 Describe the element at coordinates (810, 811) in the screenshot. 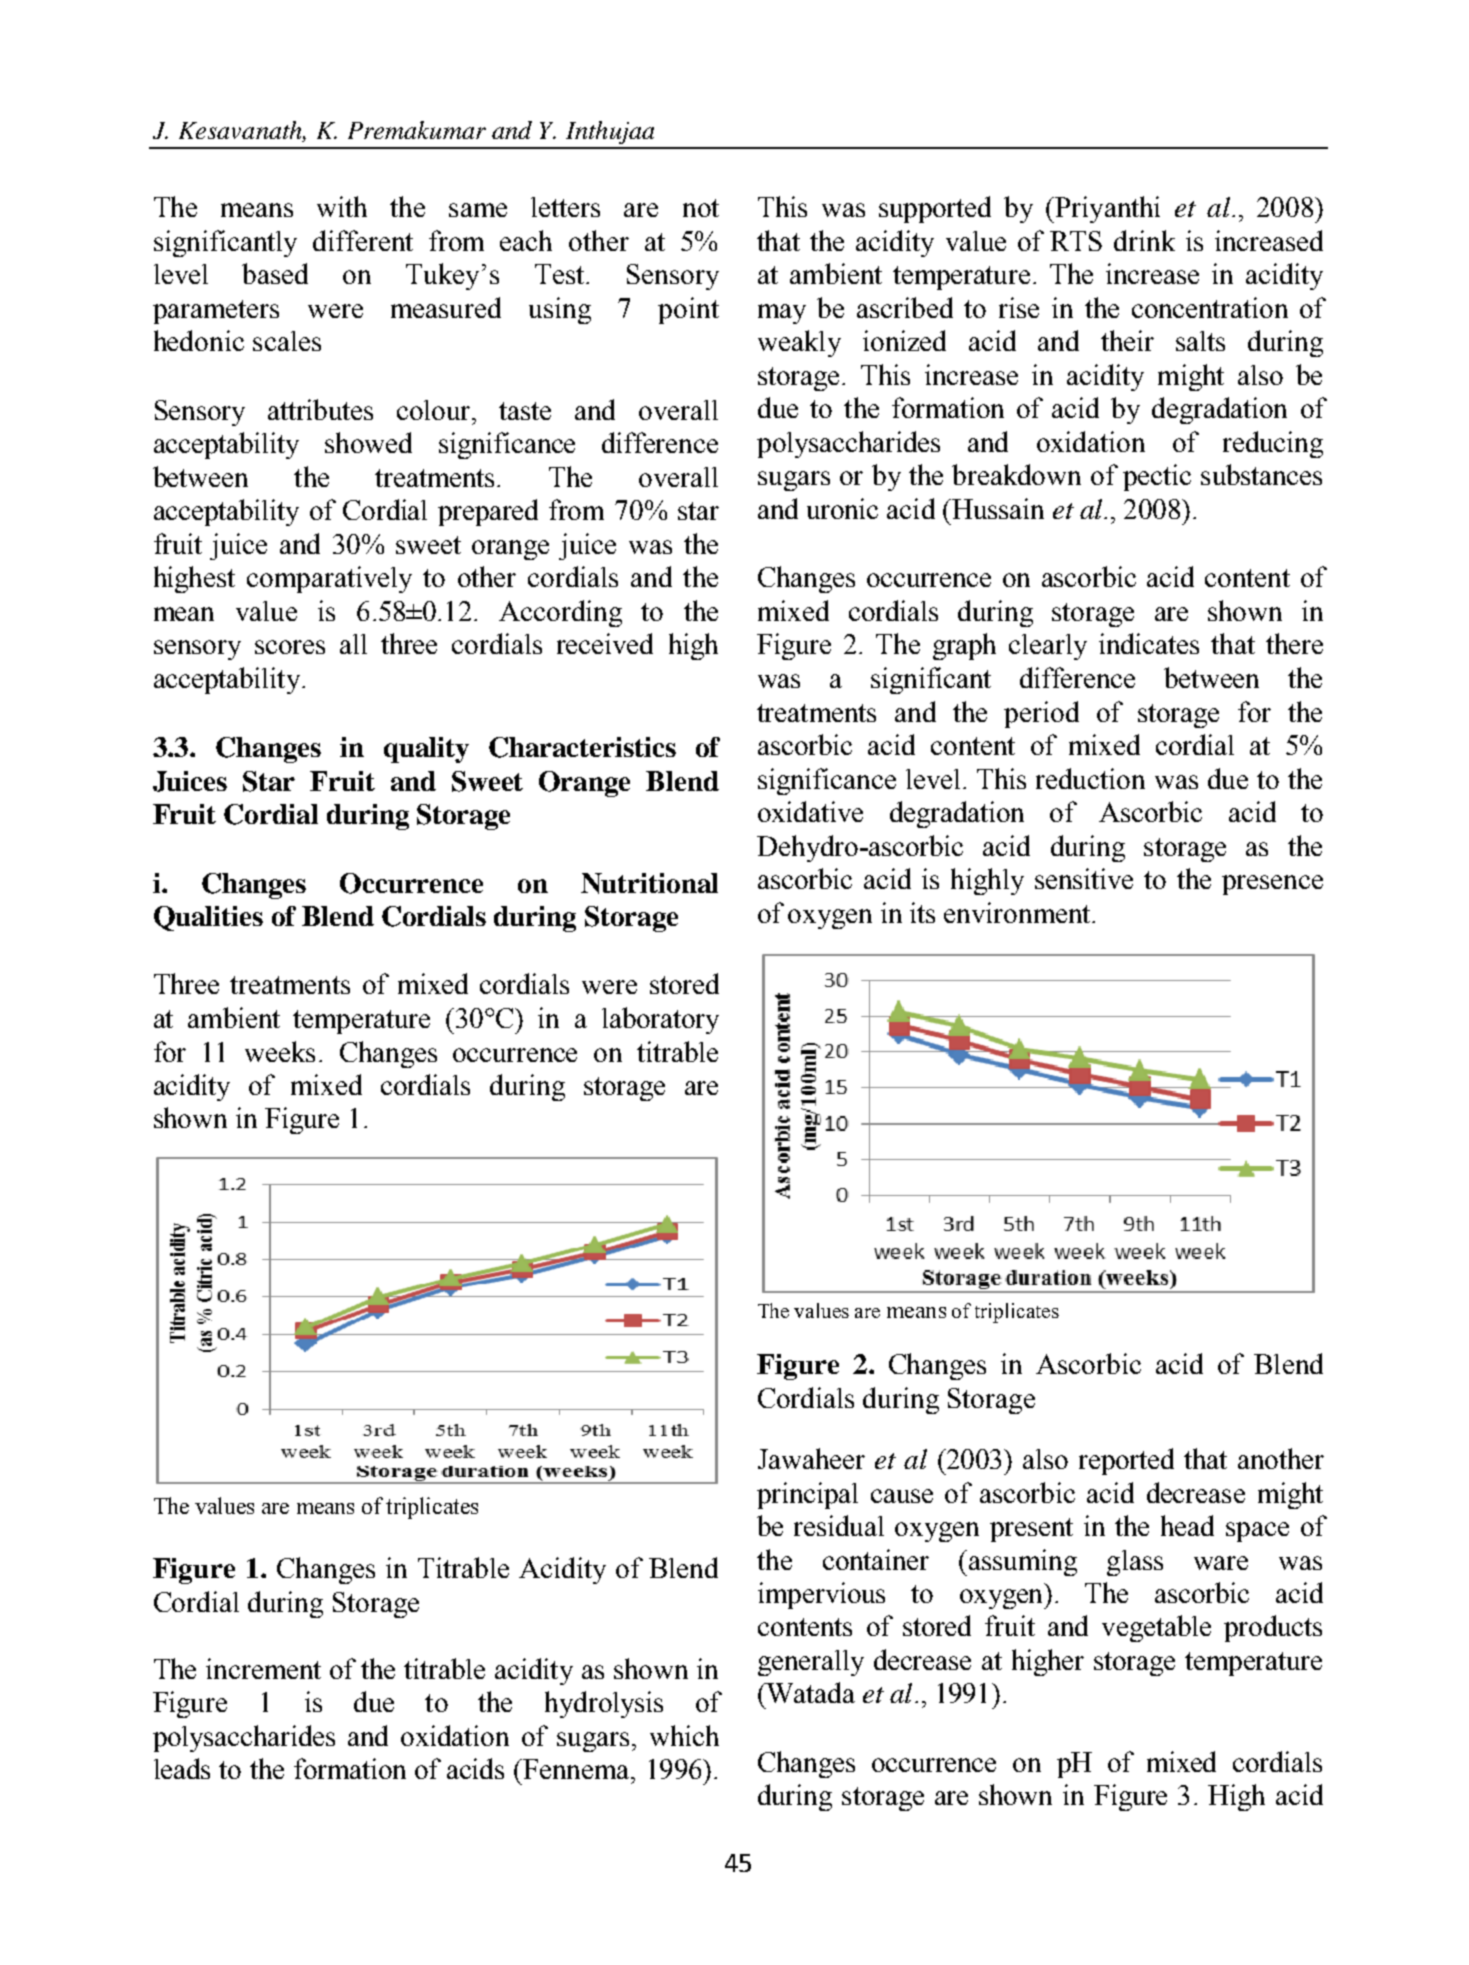

I see `oxidative` at that location.
